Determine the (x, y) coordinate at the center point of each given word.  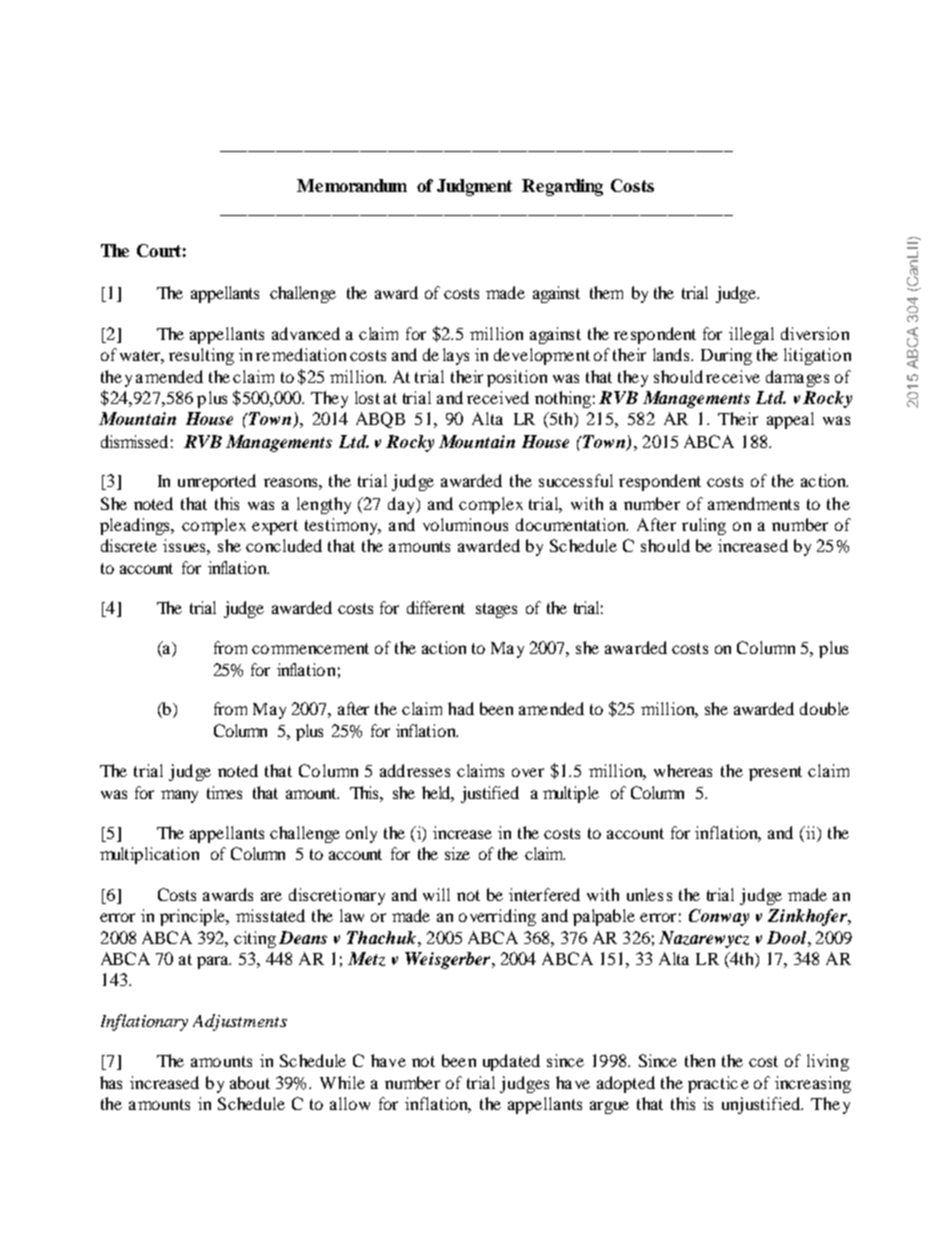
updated (511, 1062)
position (517, 378)
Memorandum (352, 185)
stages (496, 610)
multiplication (149, 855)
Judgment (474, 187)
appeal (790, 420)
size (457, 853)
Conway (719, 917)
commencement (310, 648)
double (824, 708)
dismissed (134, 441)
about (250, 1082)
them (606, 292)
